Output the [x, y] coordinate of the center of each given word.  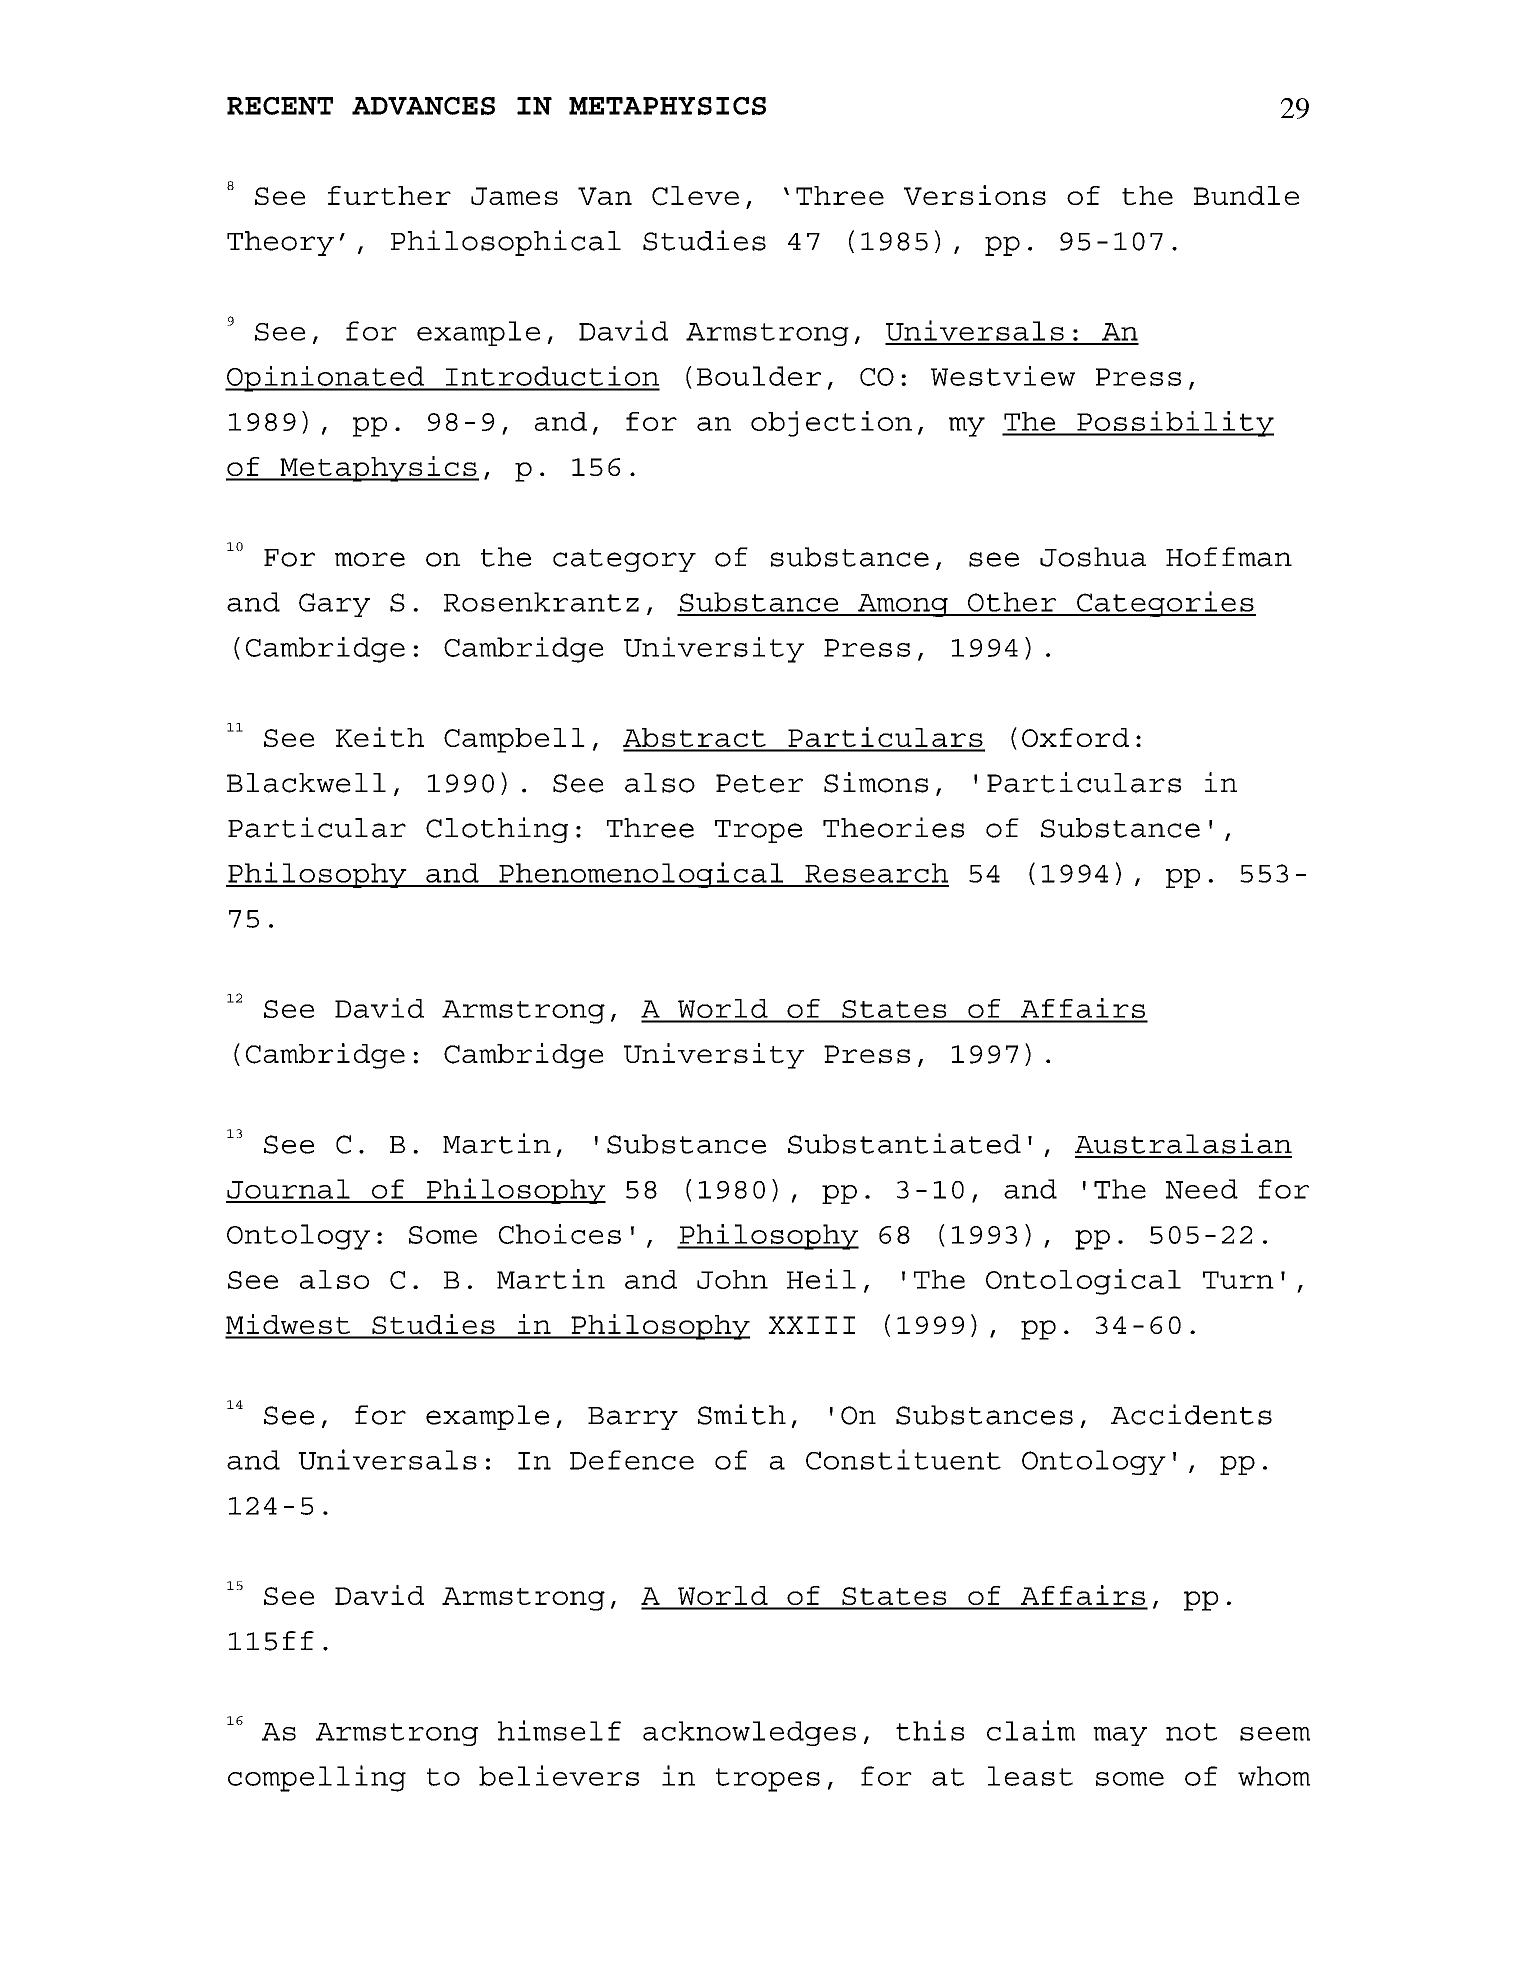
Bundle [1246, 195]
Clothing [497, 830]
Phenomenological [641, 875]
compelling [317, 1778]
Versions [975, 195]
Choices [560, 1234]
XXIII [811, 1325]
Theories [893, 827]
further [389, 195]
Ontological [1083, 1282]
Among [903, 605]
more [370, 559]
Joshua [1093, 557]
